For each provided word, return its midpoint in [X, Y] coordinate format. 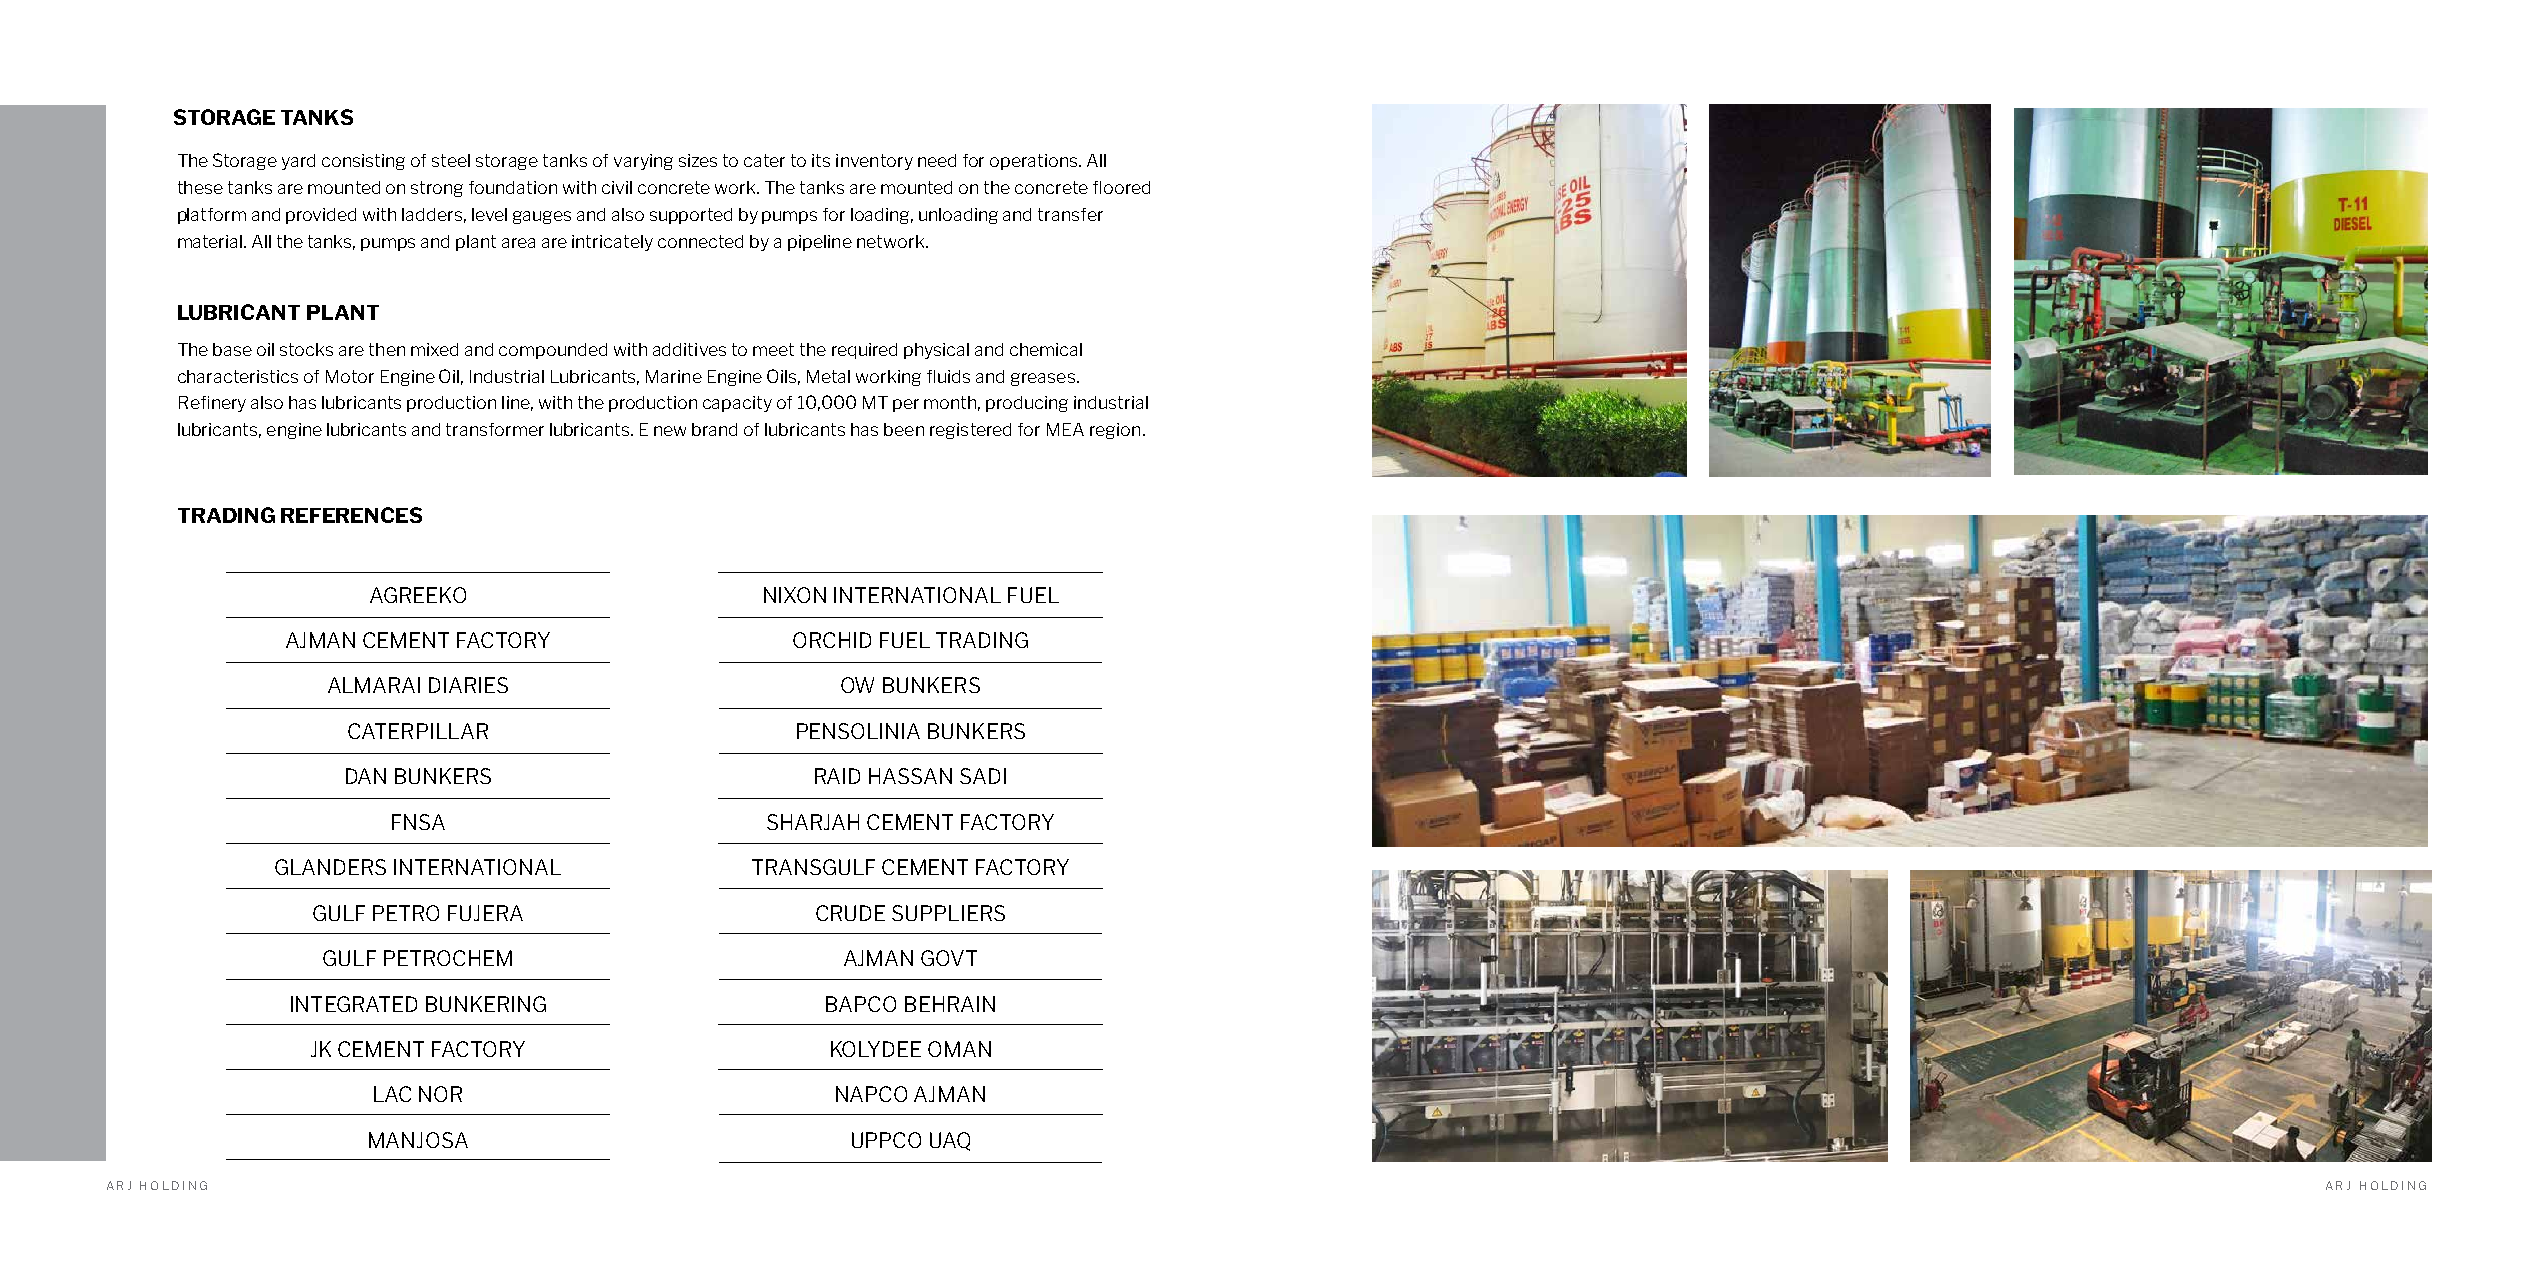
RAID [837, 776]
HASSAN [910, 776]
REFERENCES [351, 515]
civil [617, 187]
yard [298, 162]
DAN [366, 776]
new [670, 431]
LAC [392, 1094]
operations [1035, 162]
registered [970, 431]
